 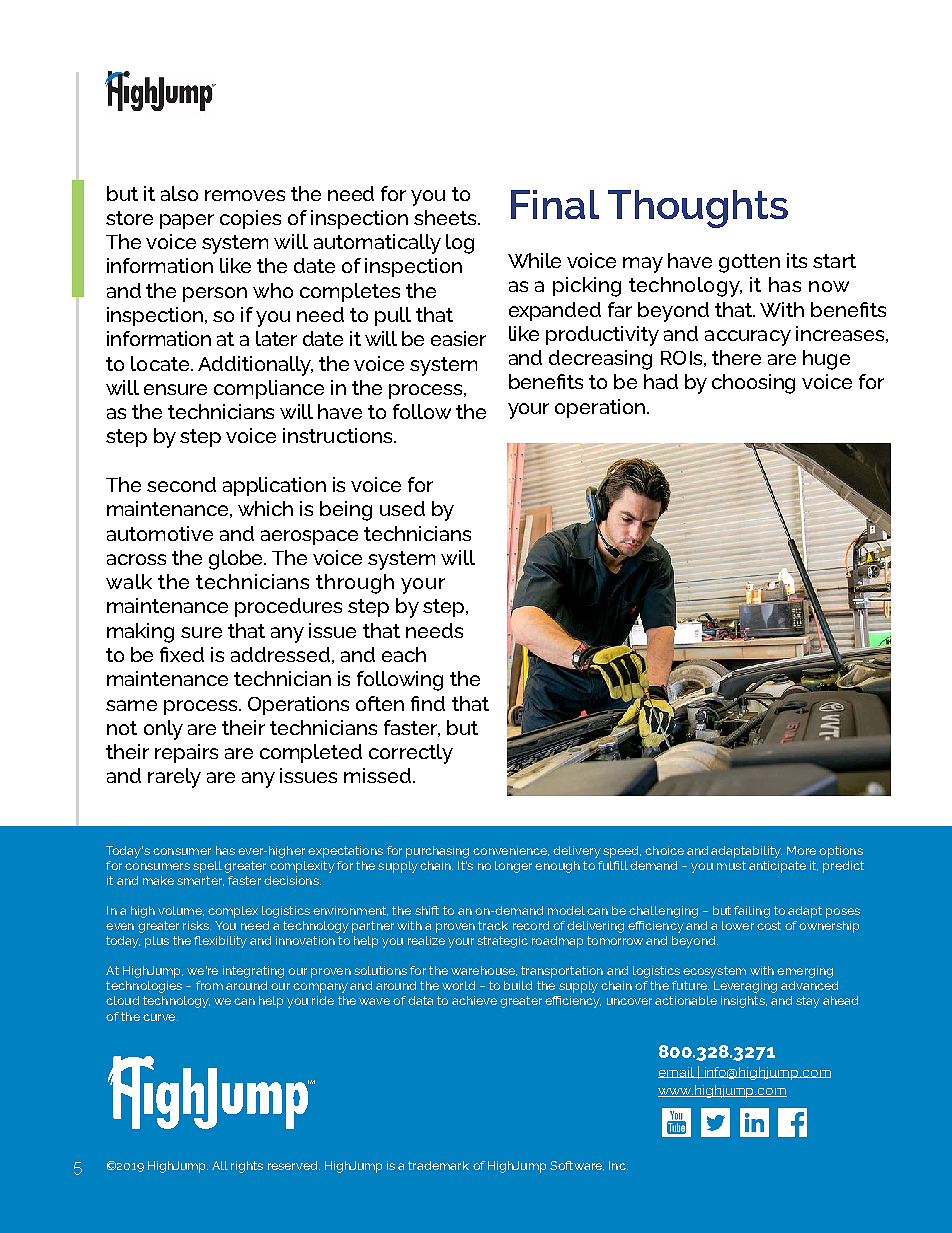 What do you see at coordinates (187, 221) in the screenshot?
I see `paper` at bounding box center [187, 221].
